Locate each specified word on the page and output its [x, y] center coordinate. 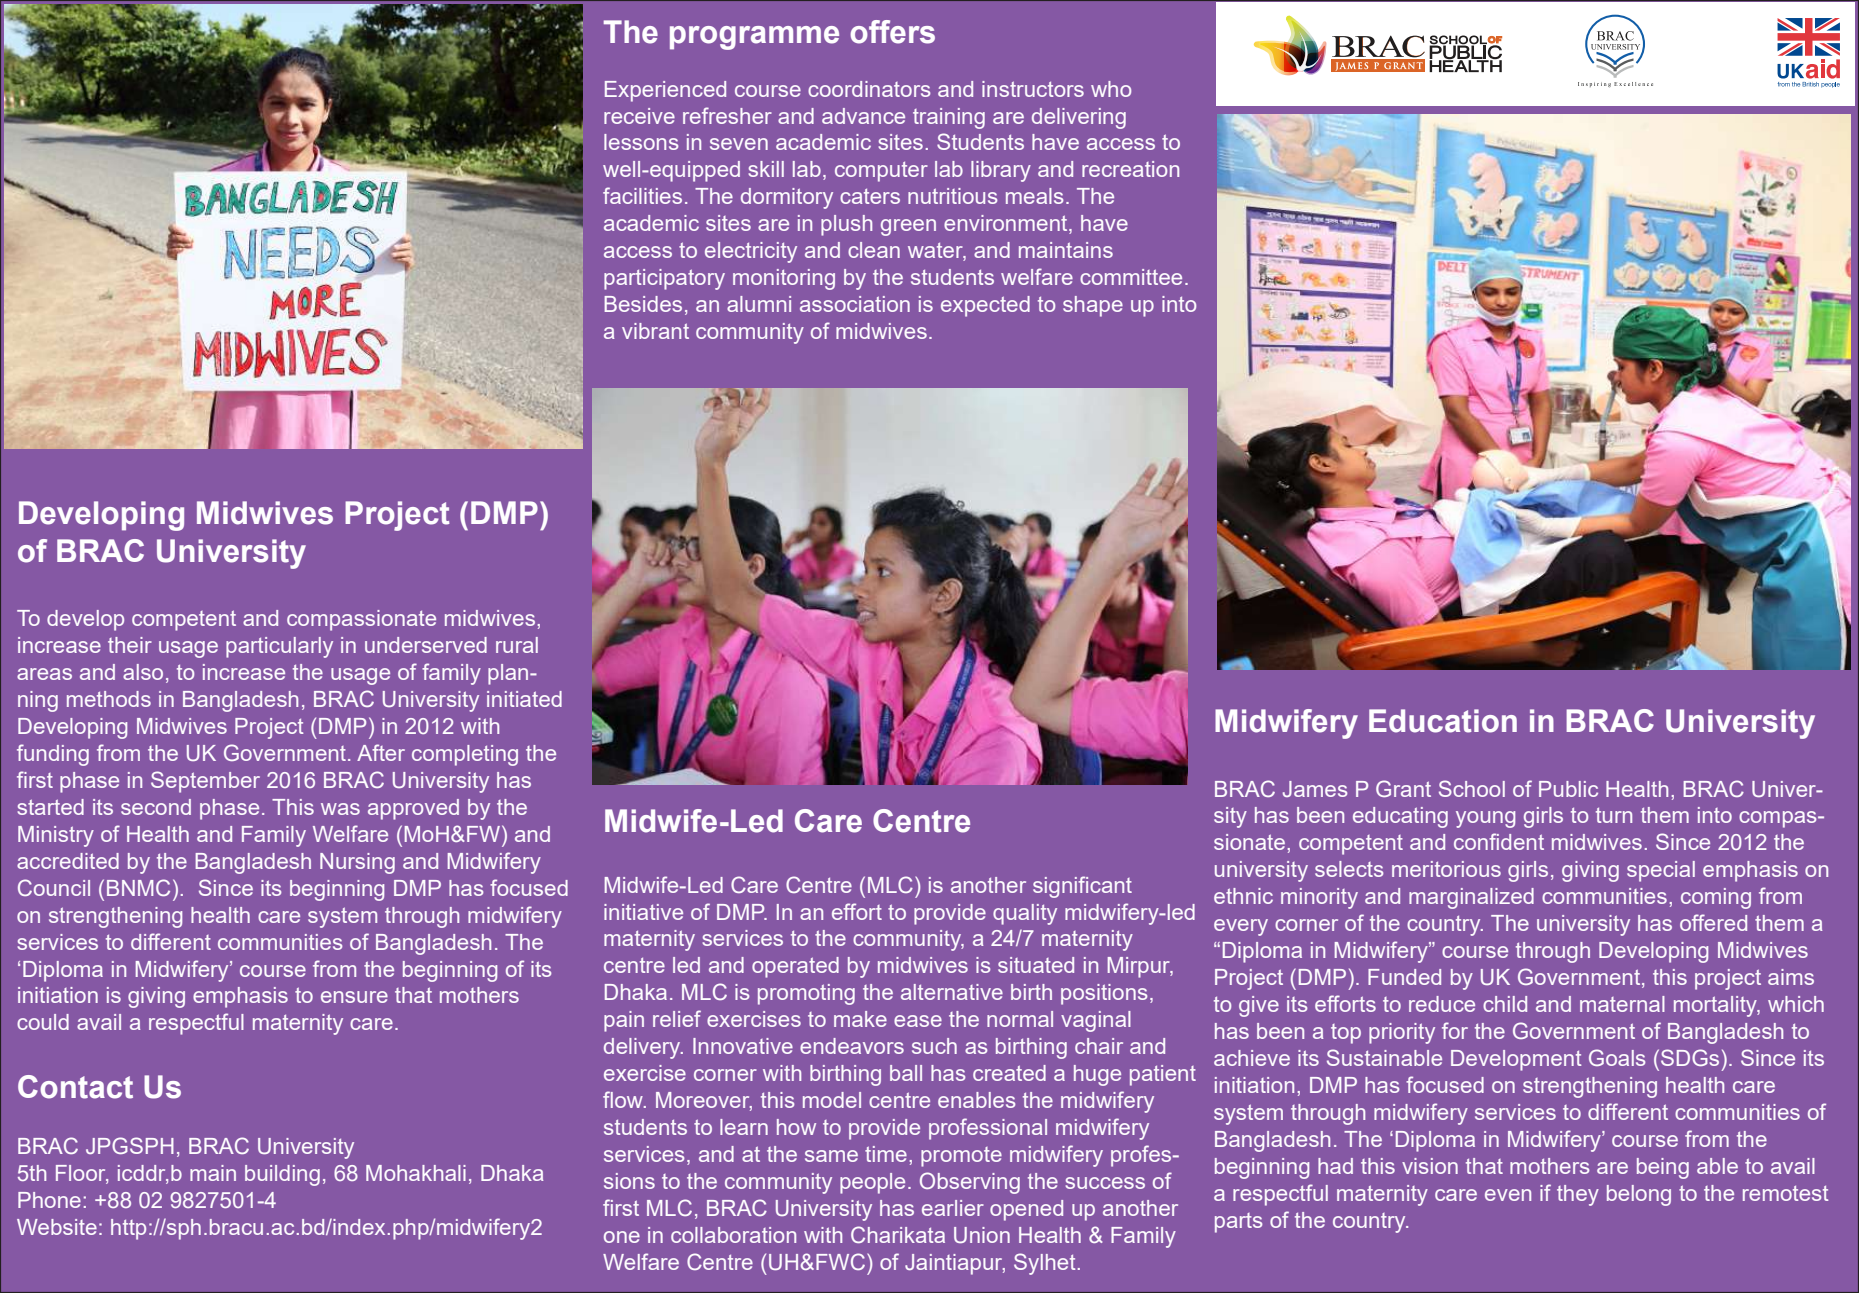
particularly [279, 647]
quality [1025, 914]
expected [985, 306]
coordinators [869, 89]
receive [639, 116]
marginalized [1471, 898]
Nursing [357, 863]
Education [1443, 721]
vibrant [655, 331]
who [1111, 89]
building [282, 1175]
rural [517, 645]
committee [1131, 277]
